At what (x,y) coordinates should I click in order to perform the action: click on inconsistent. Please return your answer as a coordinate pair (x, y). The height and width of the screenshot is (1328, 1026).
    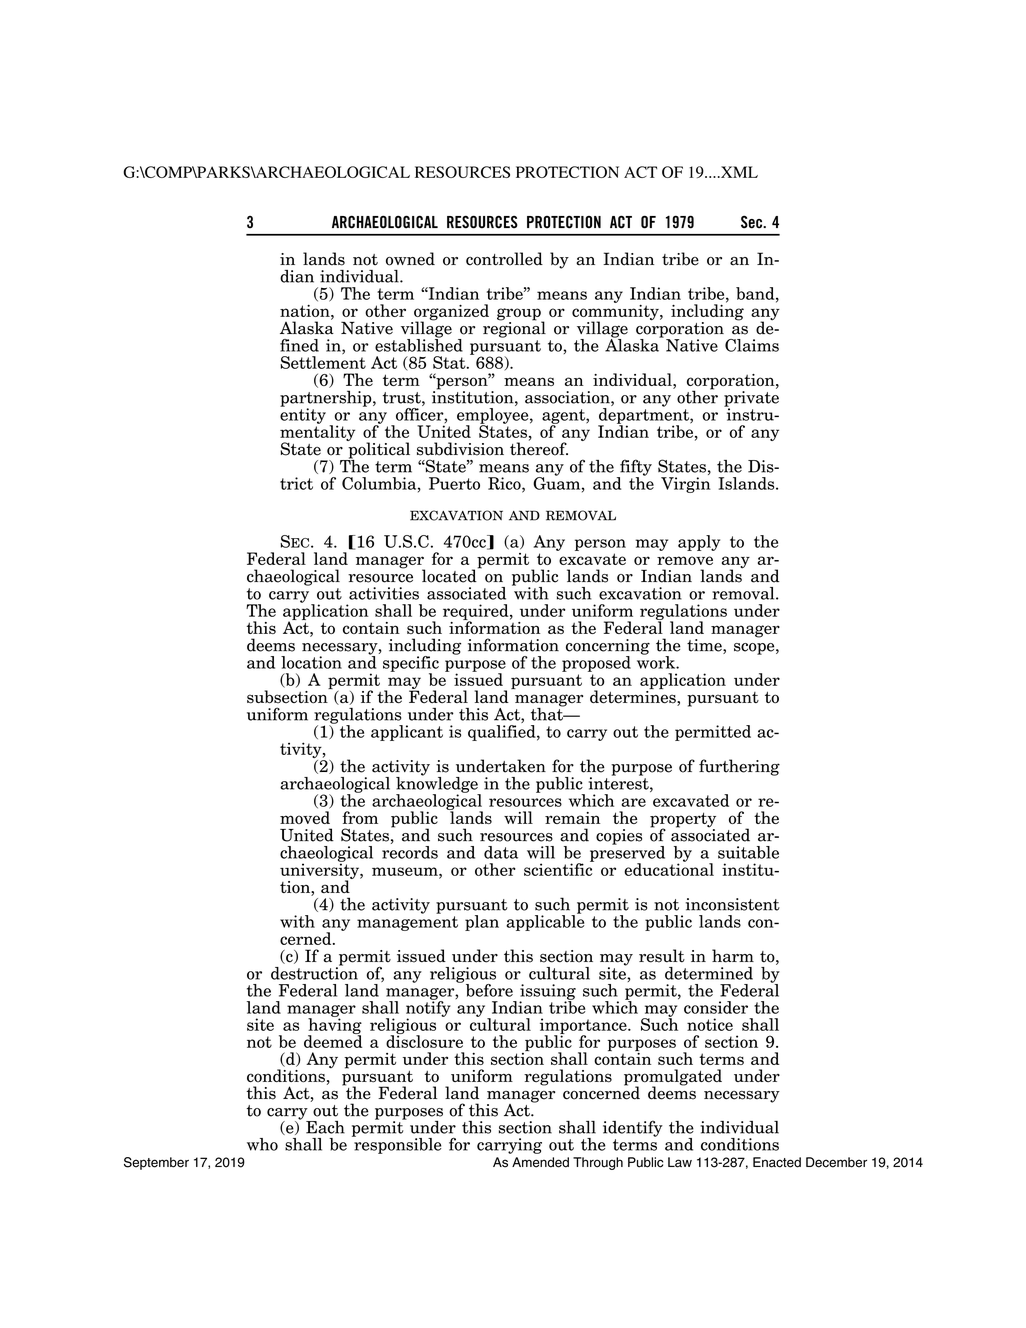
    Looking at the image, I should click on (733, 904).
